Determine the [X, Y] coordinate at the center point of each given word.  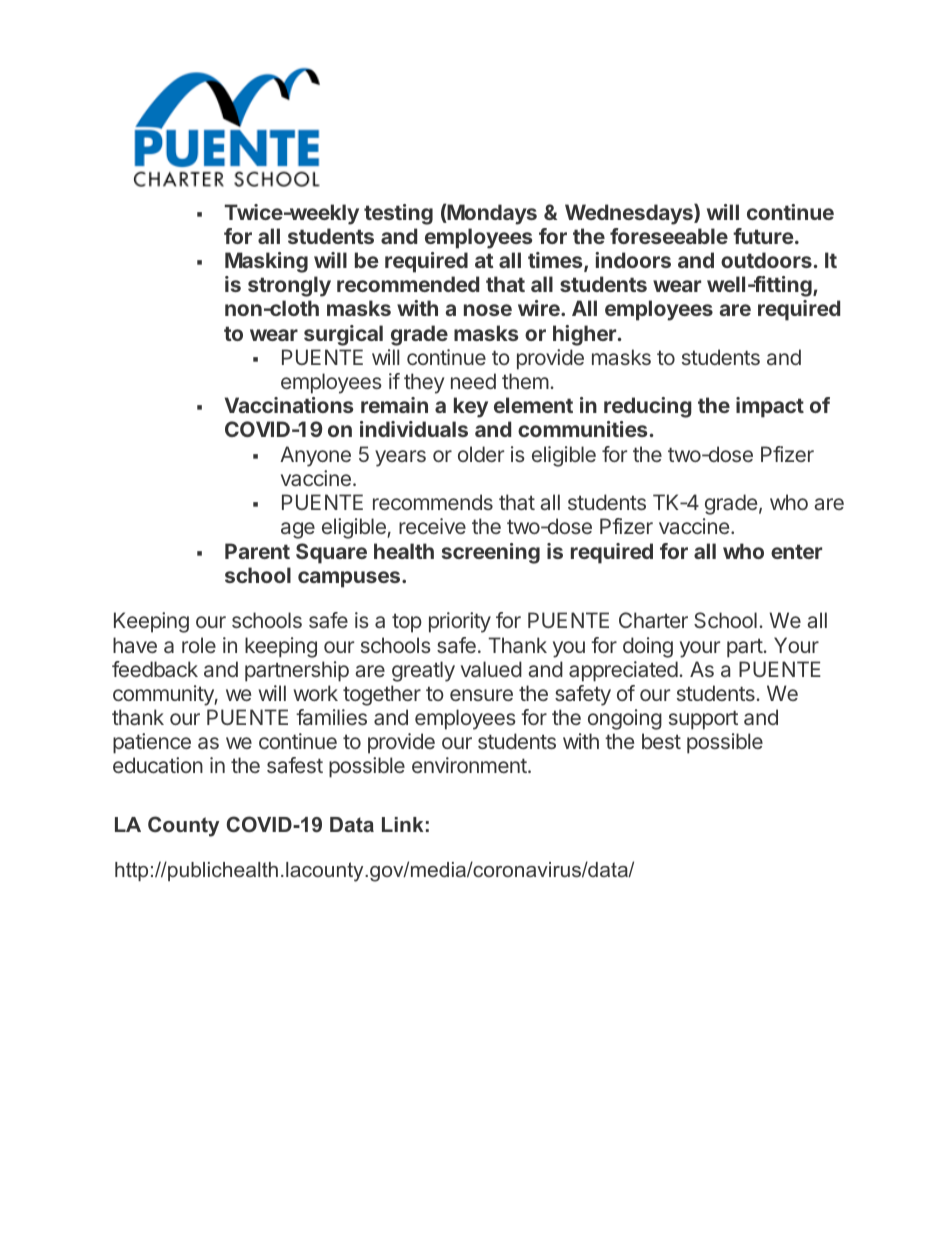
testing [398, 214]
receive [432, 526]
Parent [257, 551]
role [199, 645]
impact [770, 407]
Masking [266, 262]
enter [796, 551]
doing [648, 647]
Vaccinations [289, 405]
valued [491, 669]
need [473, 381]
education [158, 765]
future [763, 236]
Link [402, 824]
